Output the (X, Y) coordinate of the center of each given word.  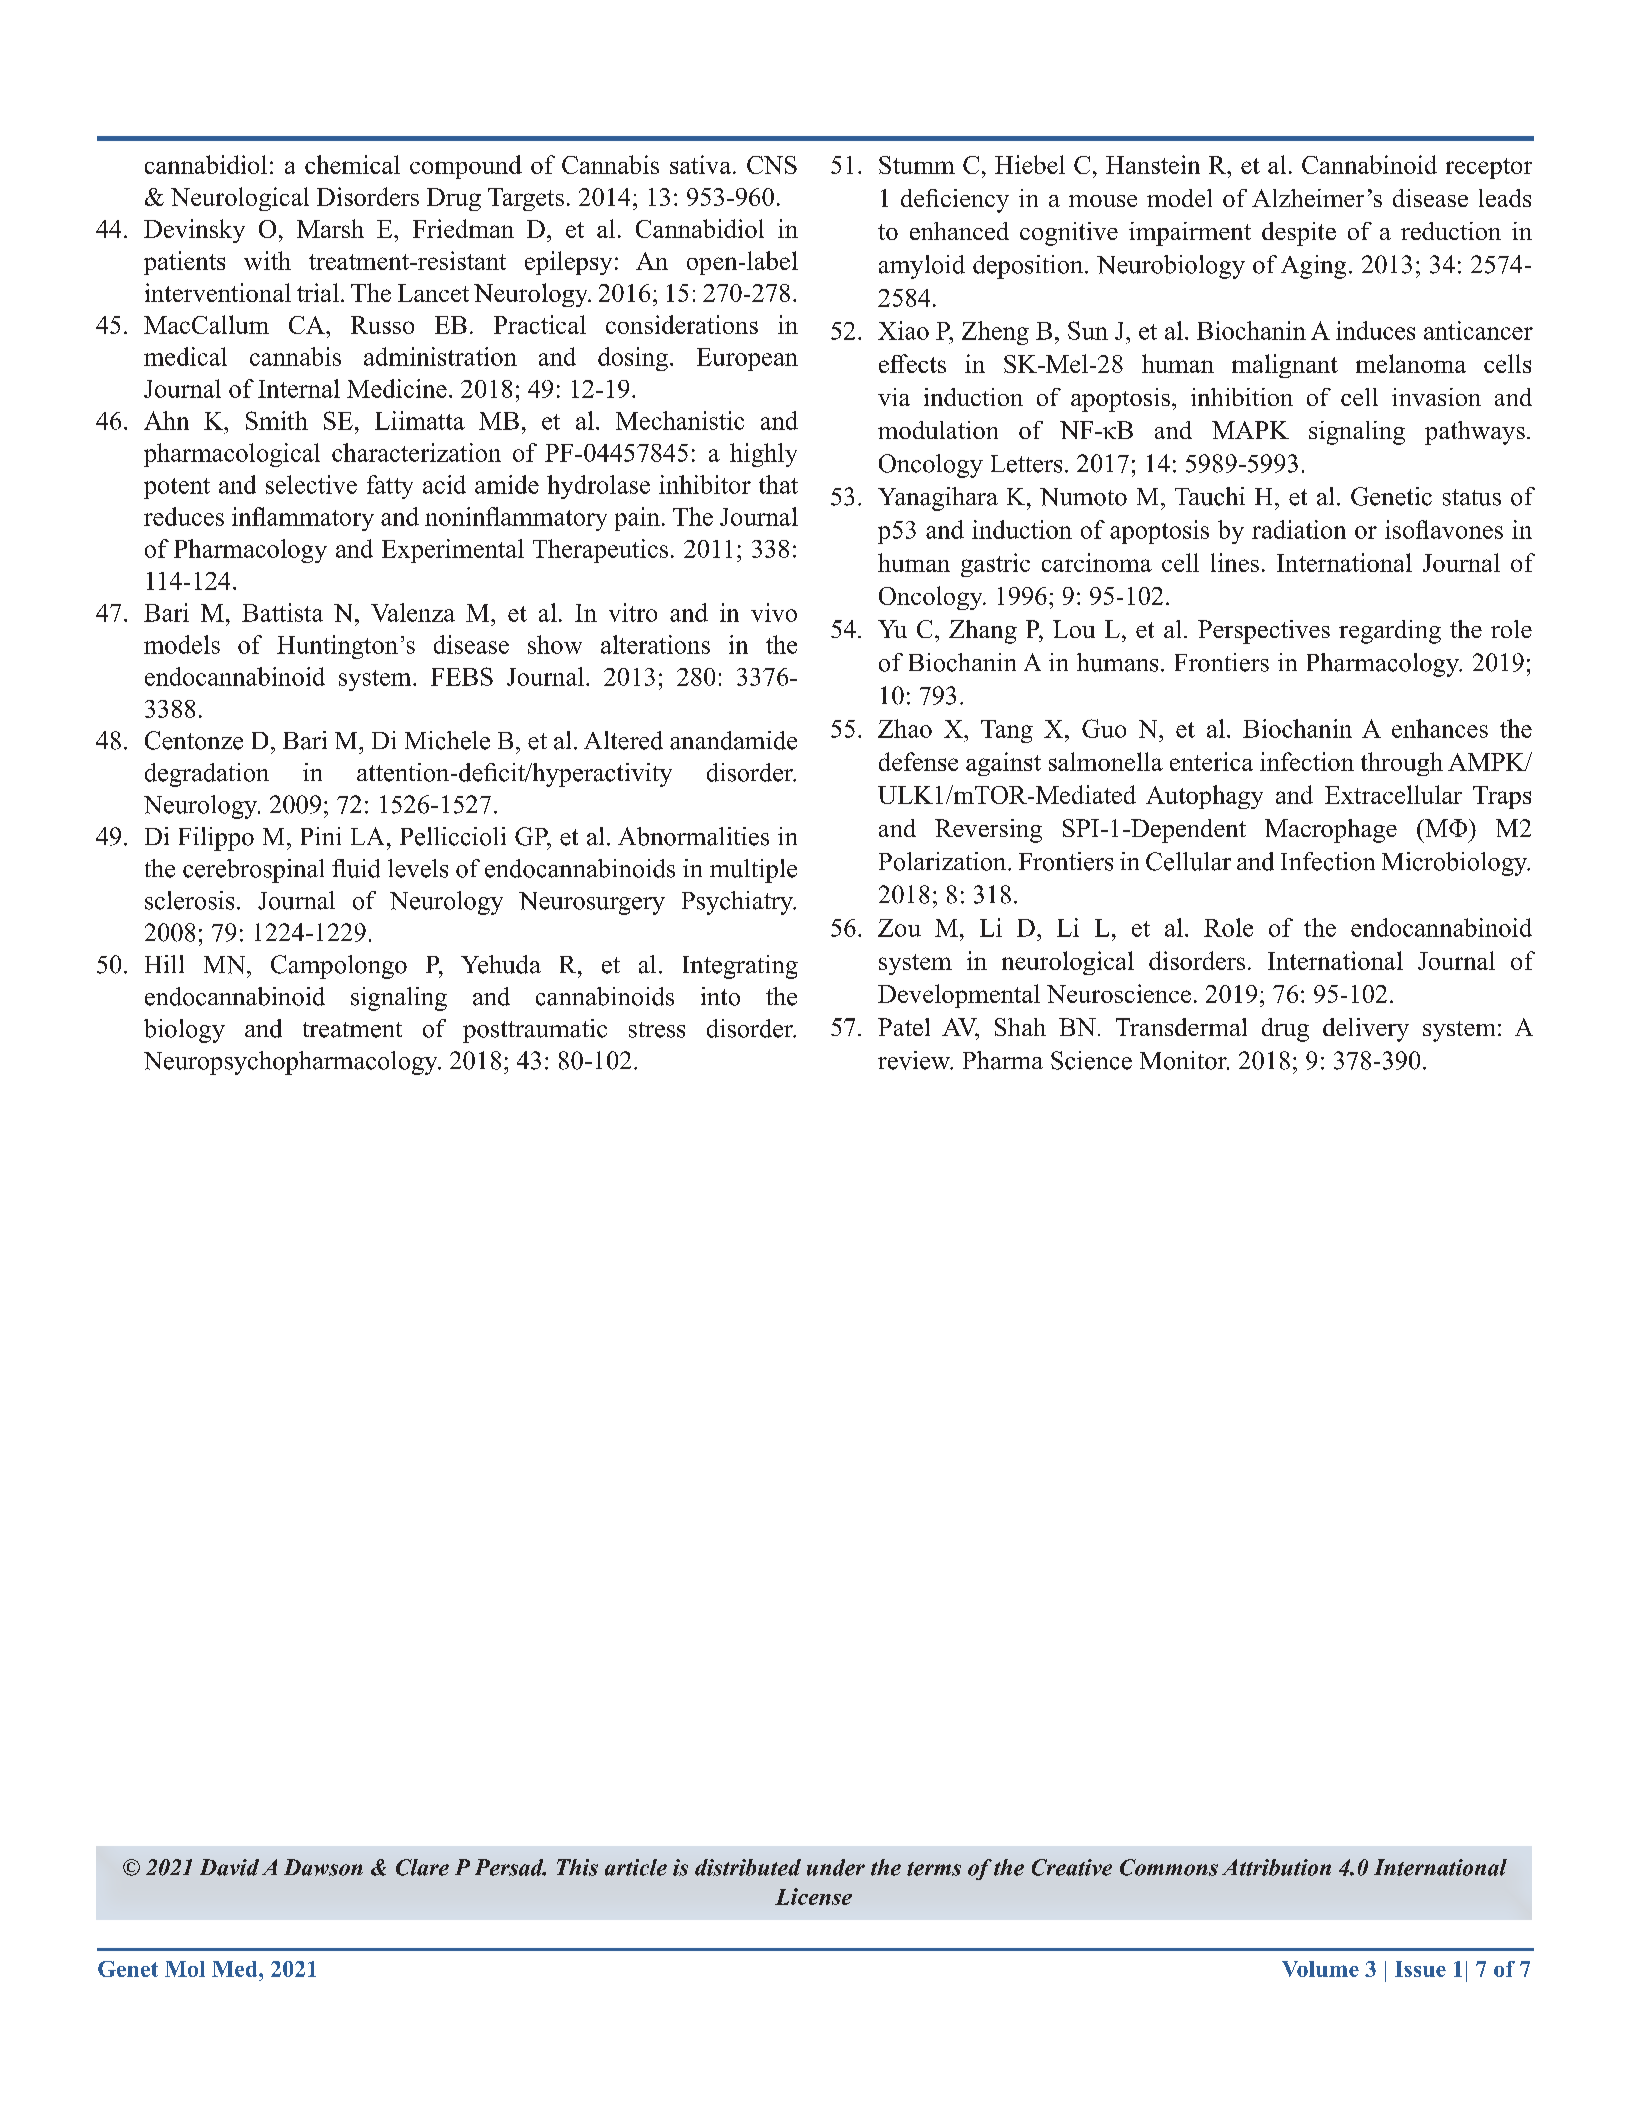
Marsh (330, 228)
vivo (774, 612)
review (915, 1060)
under (836, 1867)
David (229, 1867)
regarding (1390, 632)
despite (1299, 234)
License (813, 1896)
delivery (1366, 1030)
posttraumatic (535, 1031)
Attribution (1276, 1867)
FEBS (462, 676)
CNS (772, 165)
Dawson (323, 1867)
